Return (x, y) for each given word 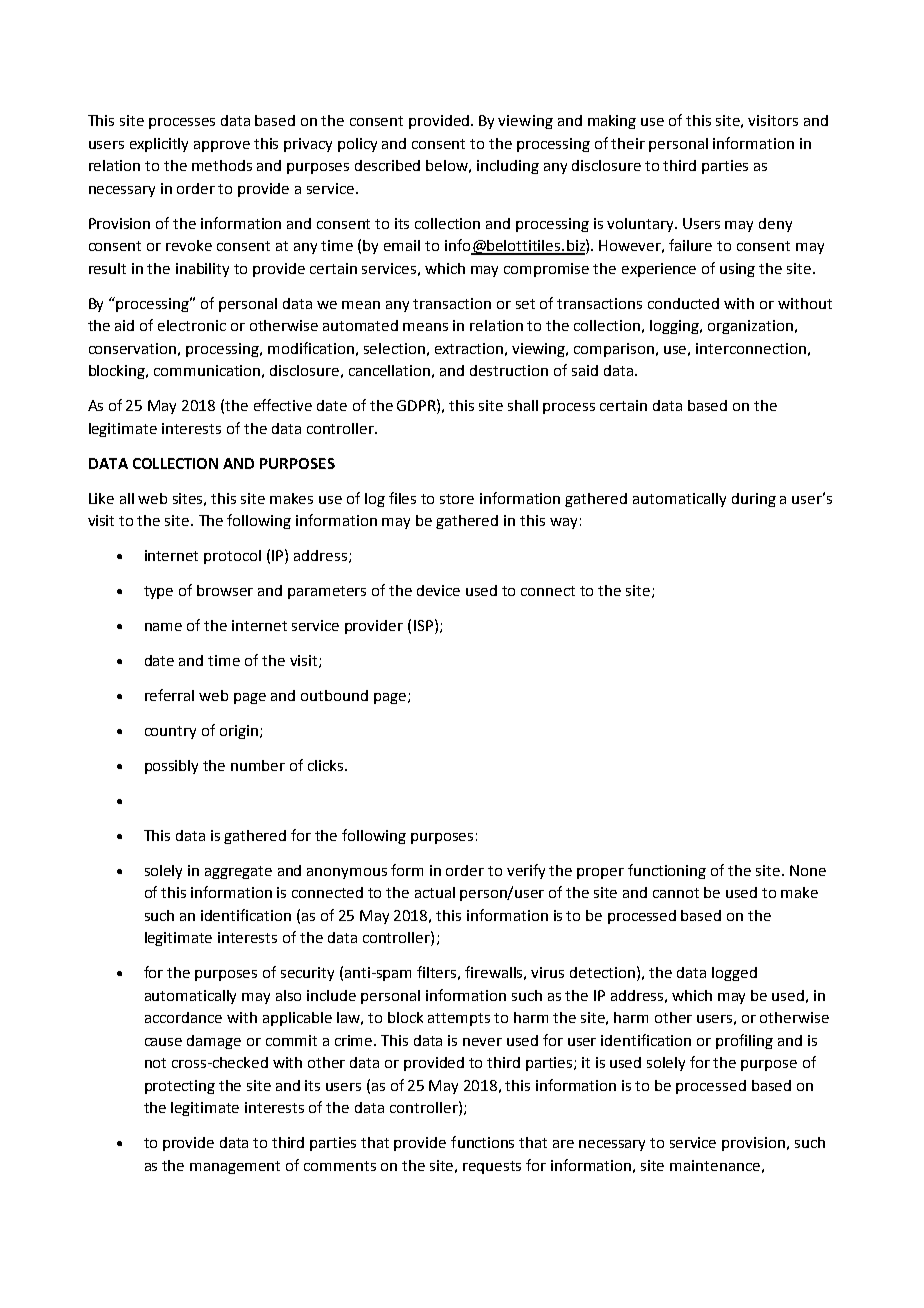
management (235, 1167)
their (628, 143)
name (163, 627)
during (754, 500)
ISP (423, 625)
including (508, 167)
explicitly (159, 145)
